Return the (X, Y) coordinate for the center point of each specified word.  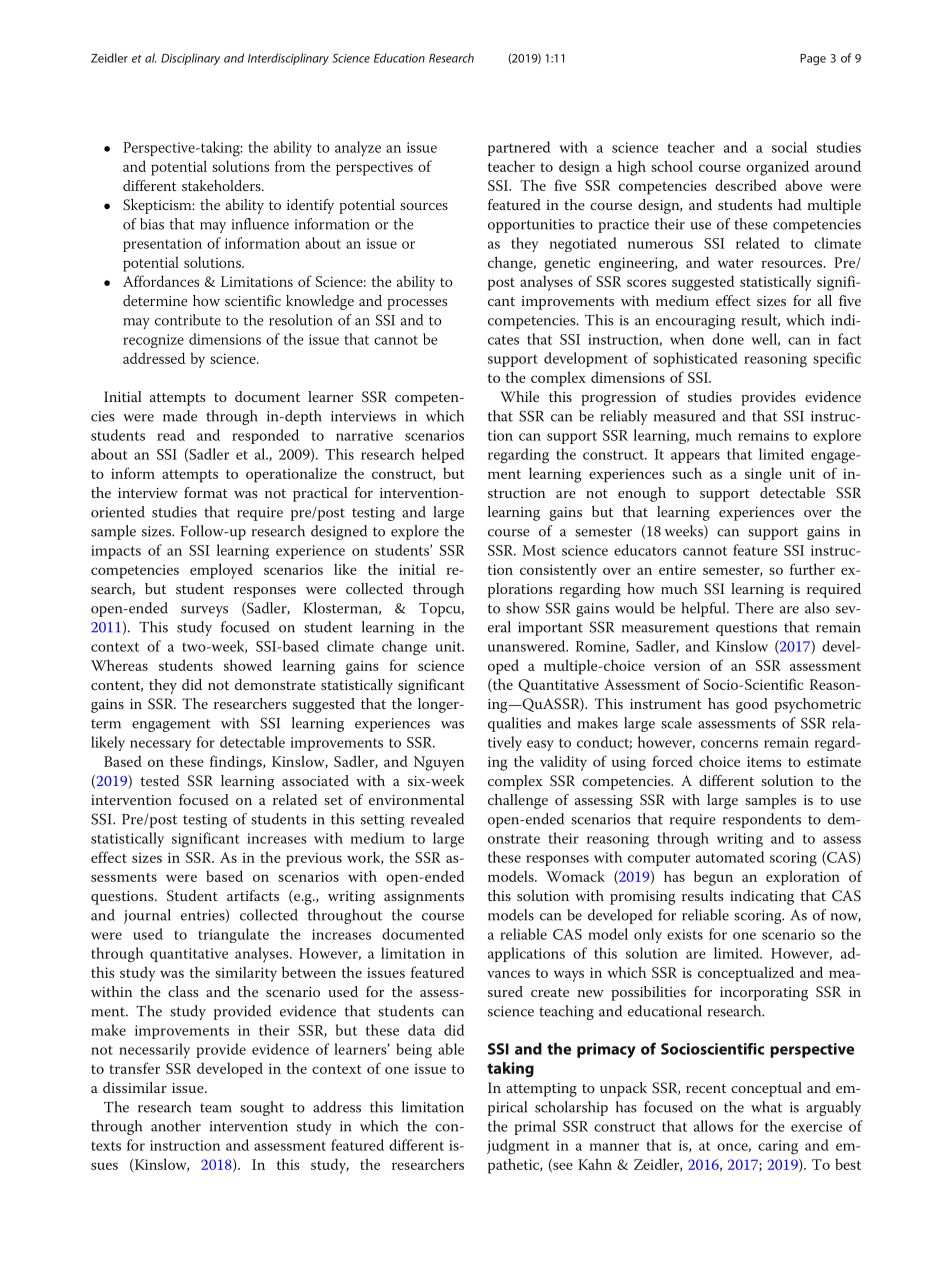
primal (535, 1127)
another (176, 1126)
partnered (519, 148)
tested (159, 780)
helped (443, 455)
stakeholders (222, 185)
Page (813, 59)
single (763, 475)
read (171, 435)
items (764, 761)
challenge (518, 801)
